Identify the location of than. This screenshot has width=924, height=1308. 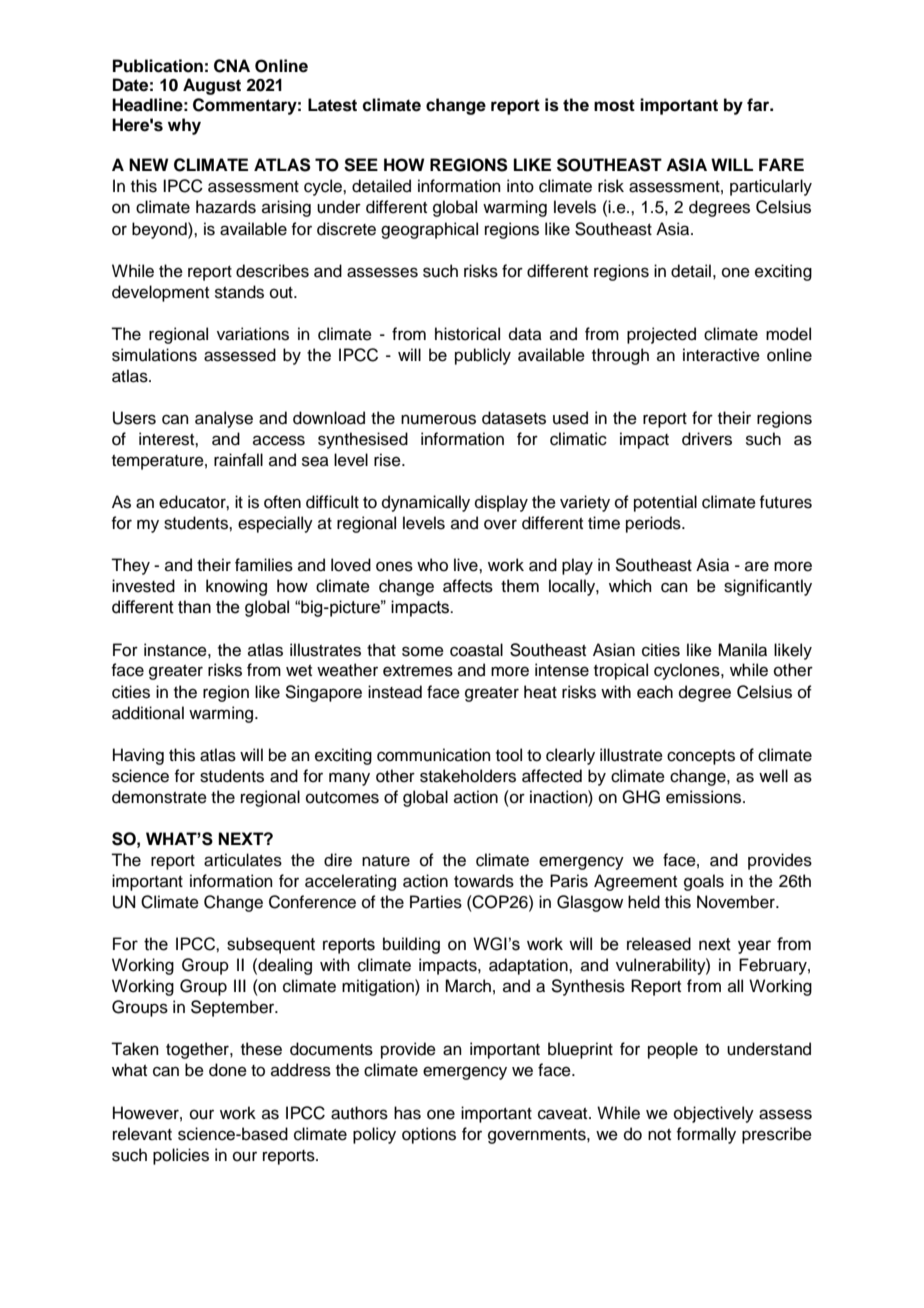
(194, 607).
